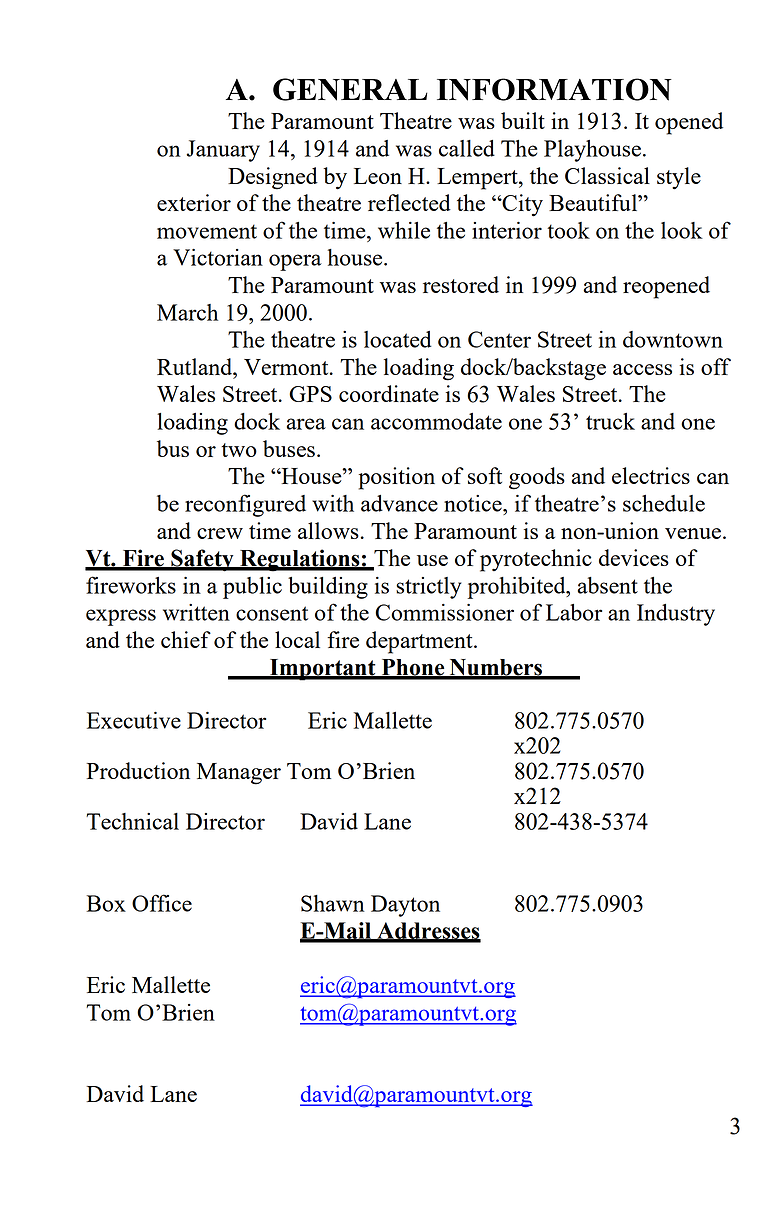  Describe the element at coordinates (399, 503) in the screenshot. I see `advance` at that location.
